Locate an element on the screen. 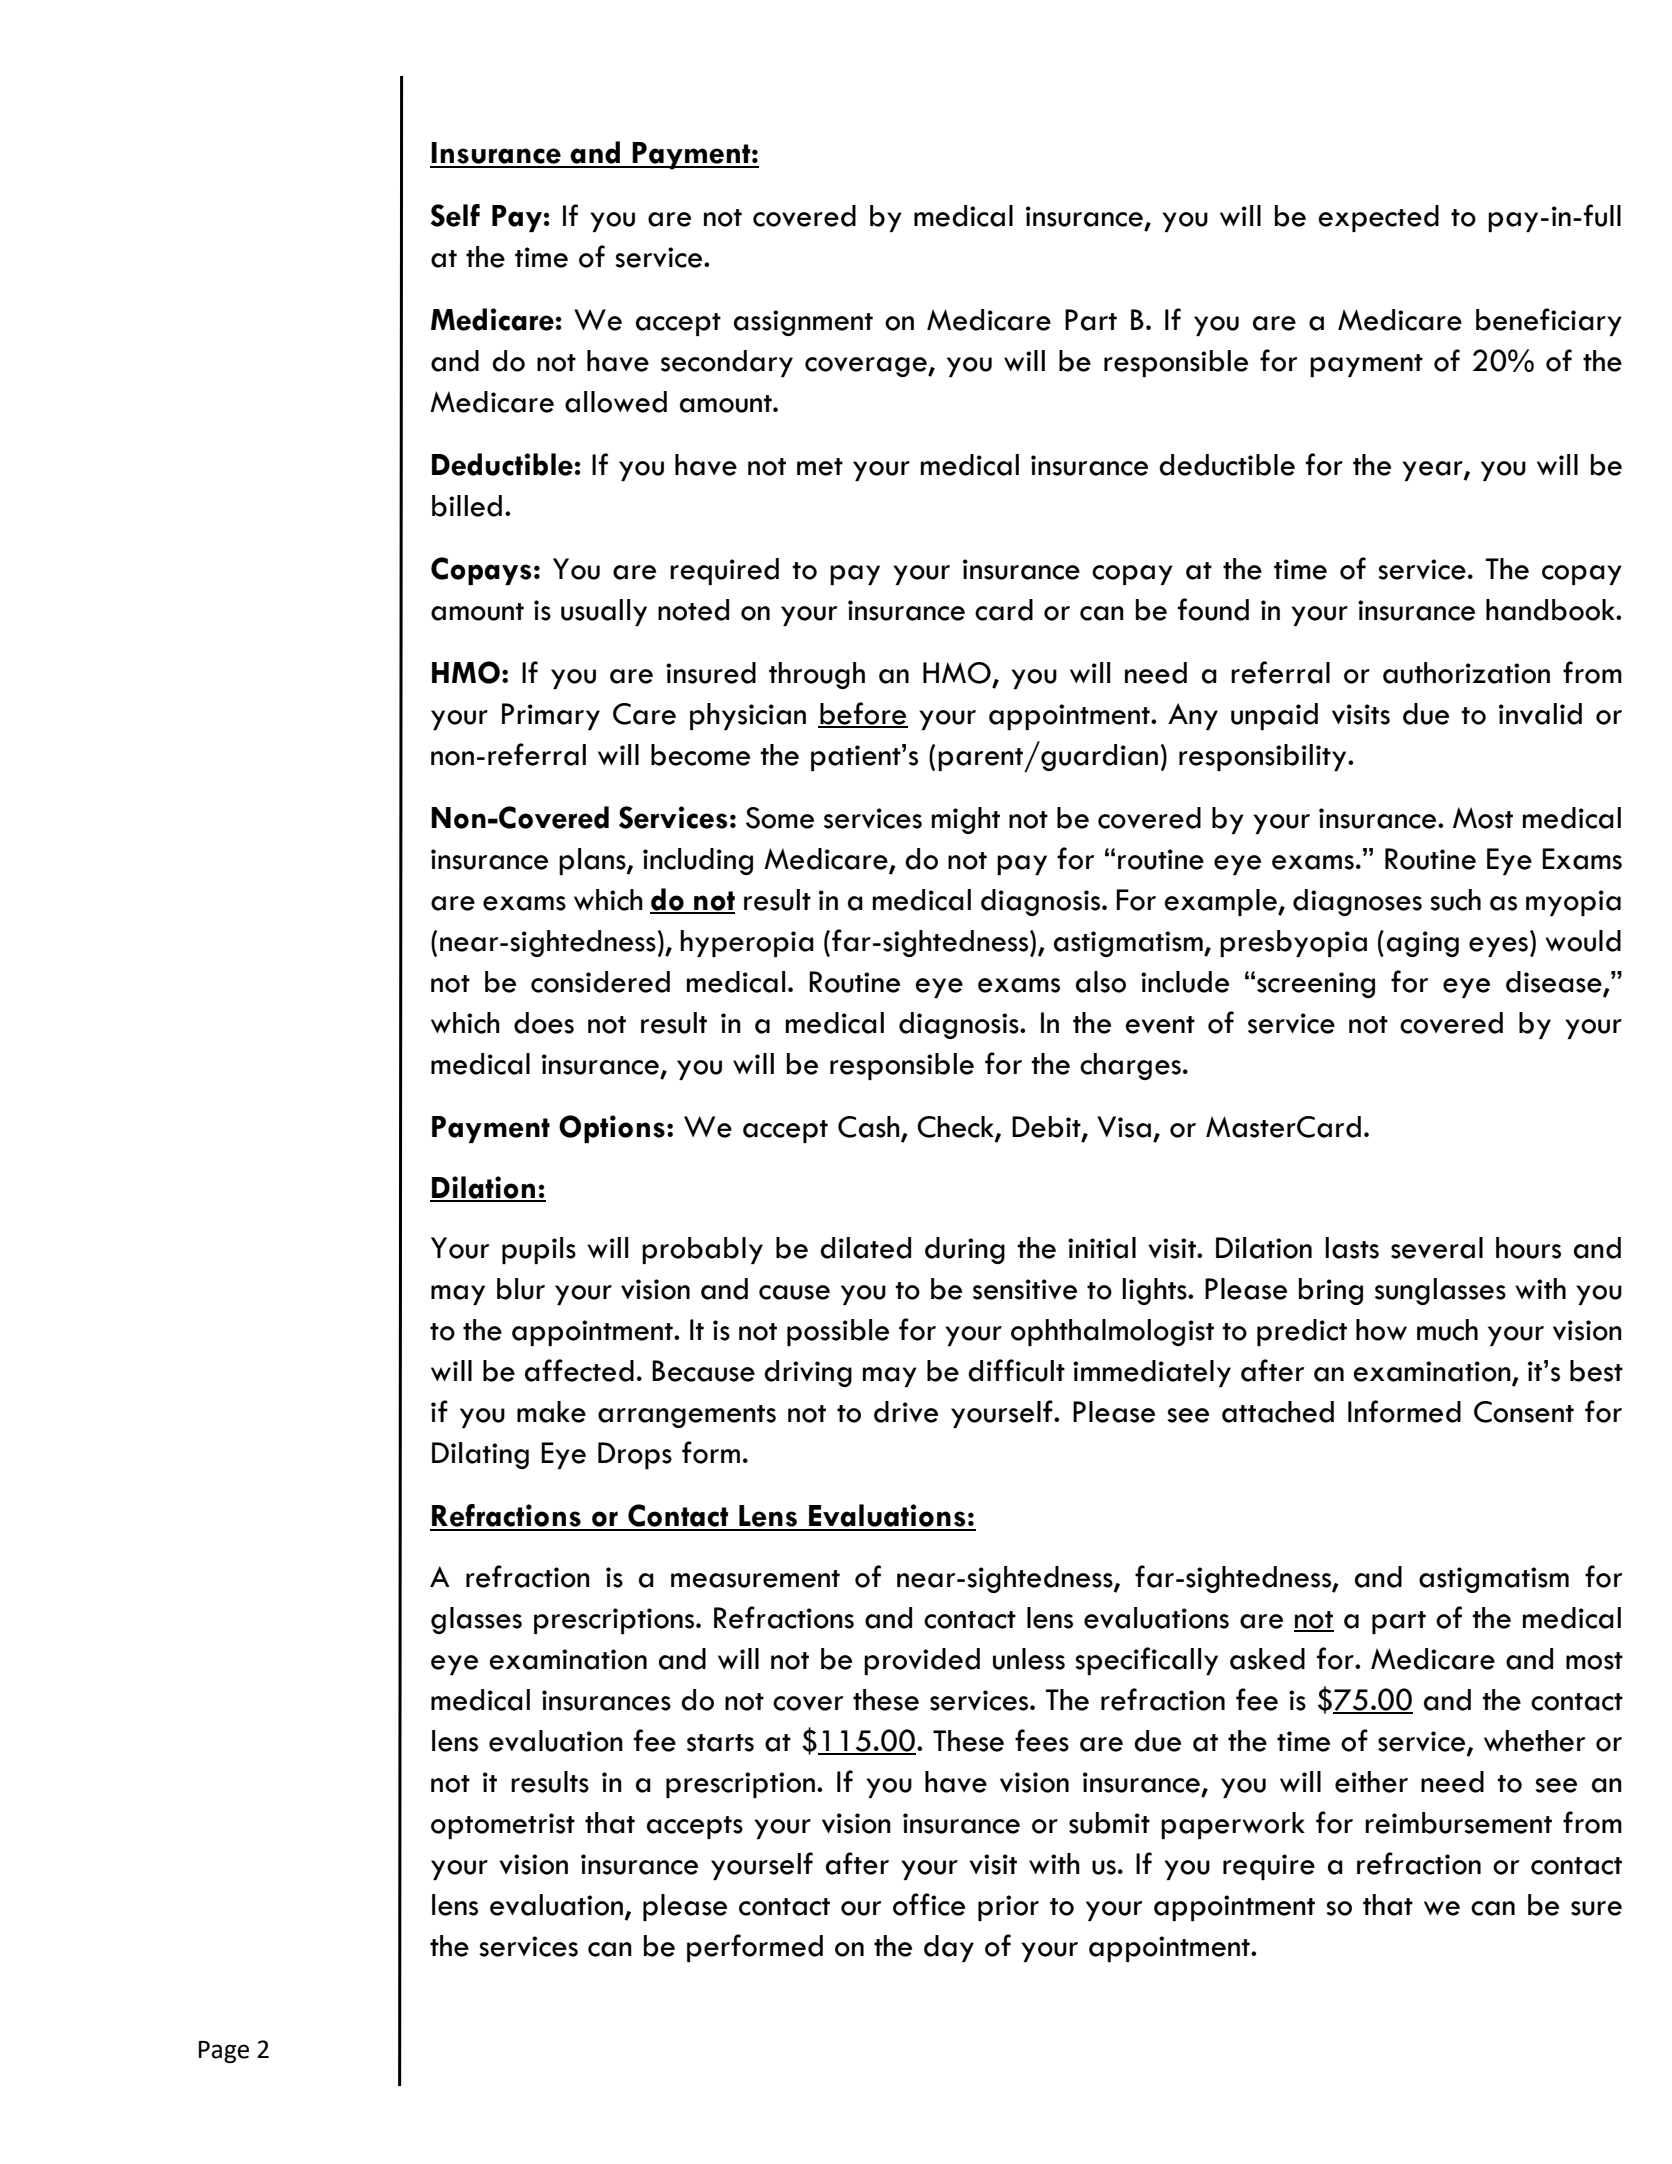  hyperopia is located at coordinates (747, 943).
